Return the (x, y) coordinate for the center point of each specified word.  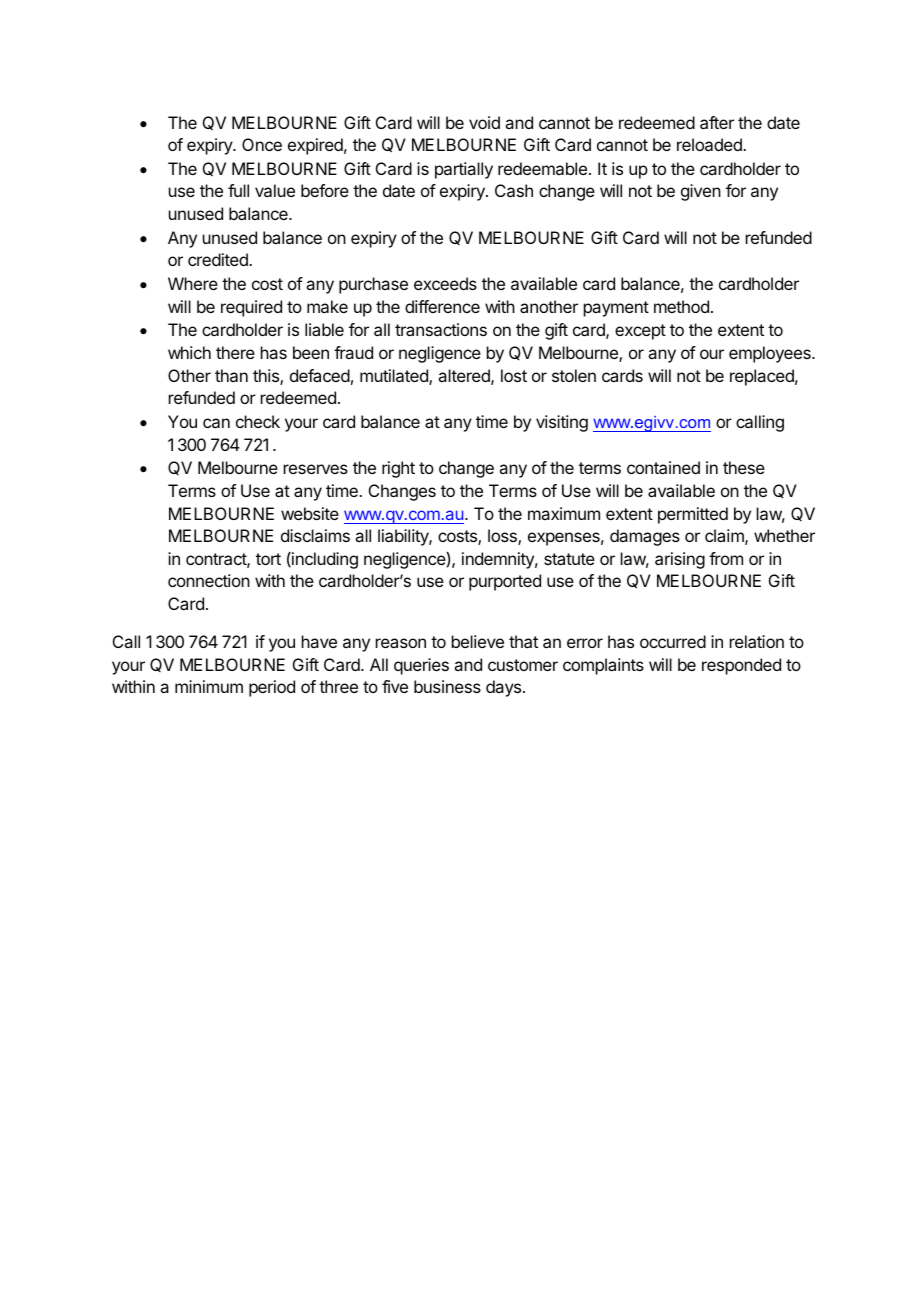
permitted (693, 515)
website (310, 513)
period (272, 688)
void (484, 122)
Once (262, 144)
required (251, 308)
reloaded (710, 144)
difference (442, 306)
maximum (564, 513)
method (681, 306)
